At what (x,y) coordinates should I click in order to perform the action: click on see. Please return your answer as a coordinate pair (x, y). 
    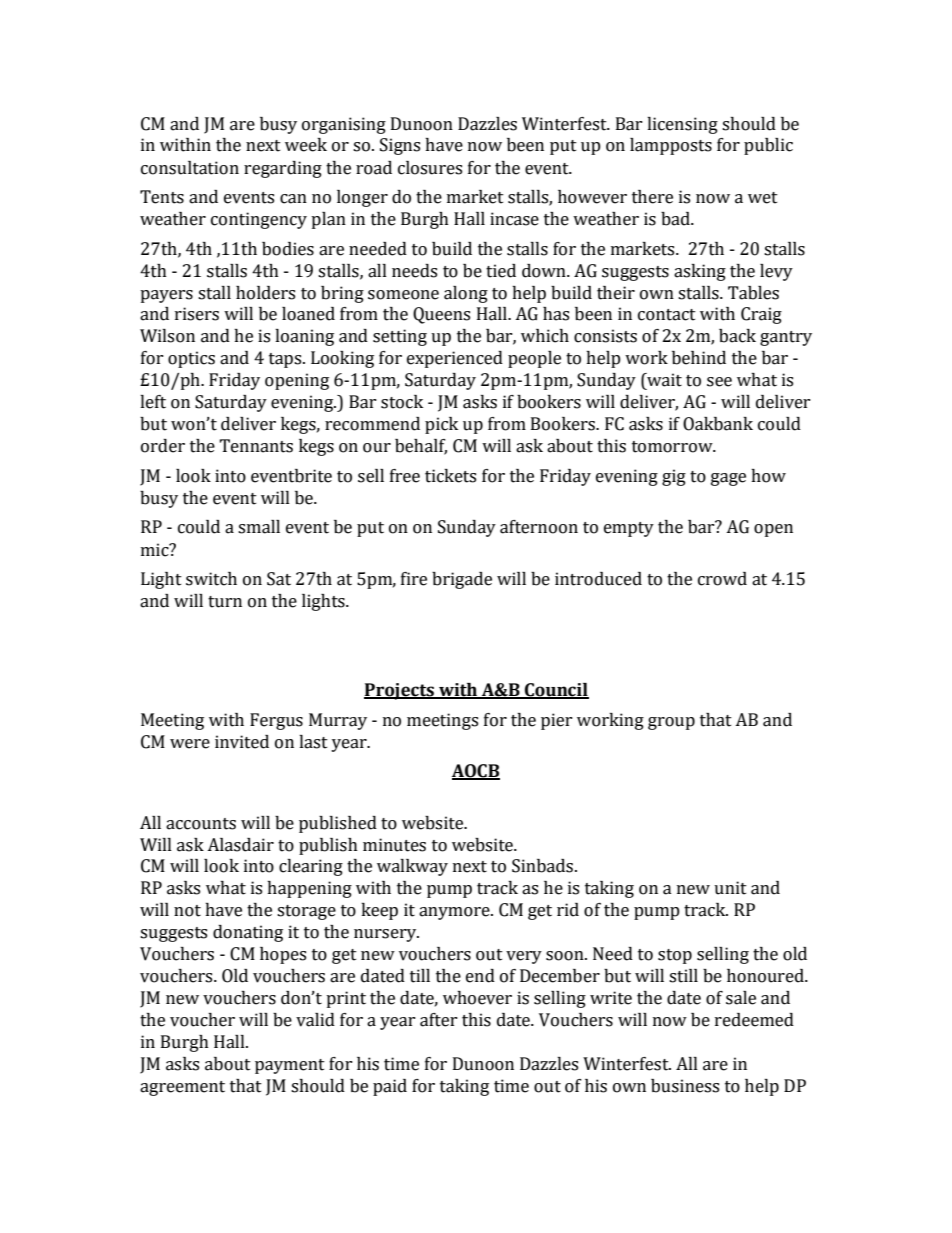
    Looking at the image, I should click on (719, 382).
